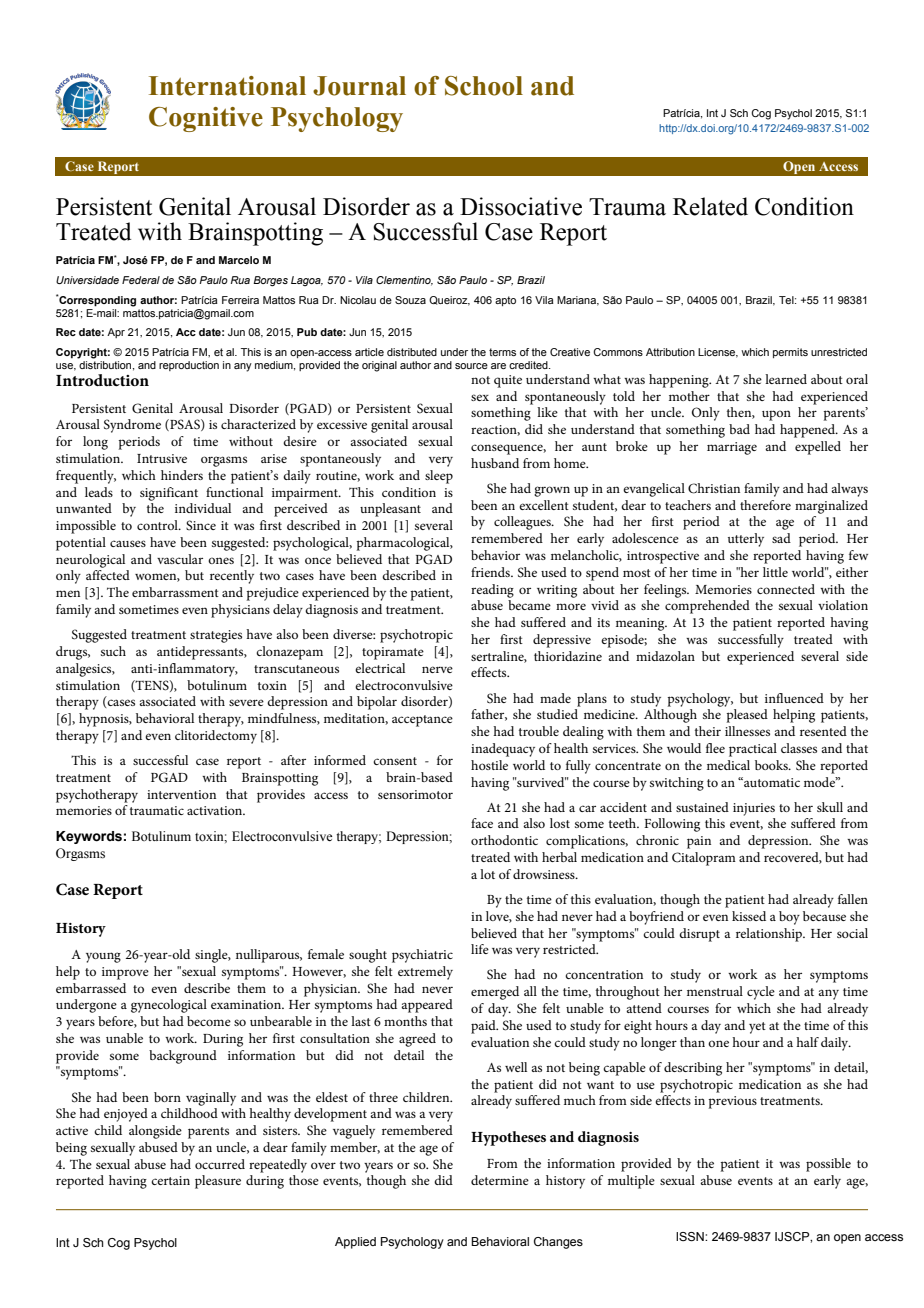 This screenshot has height=1308, width=924. I want to click on Cognitive, so click(206, 119).
